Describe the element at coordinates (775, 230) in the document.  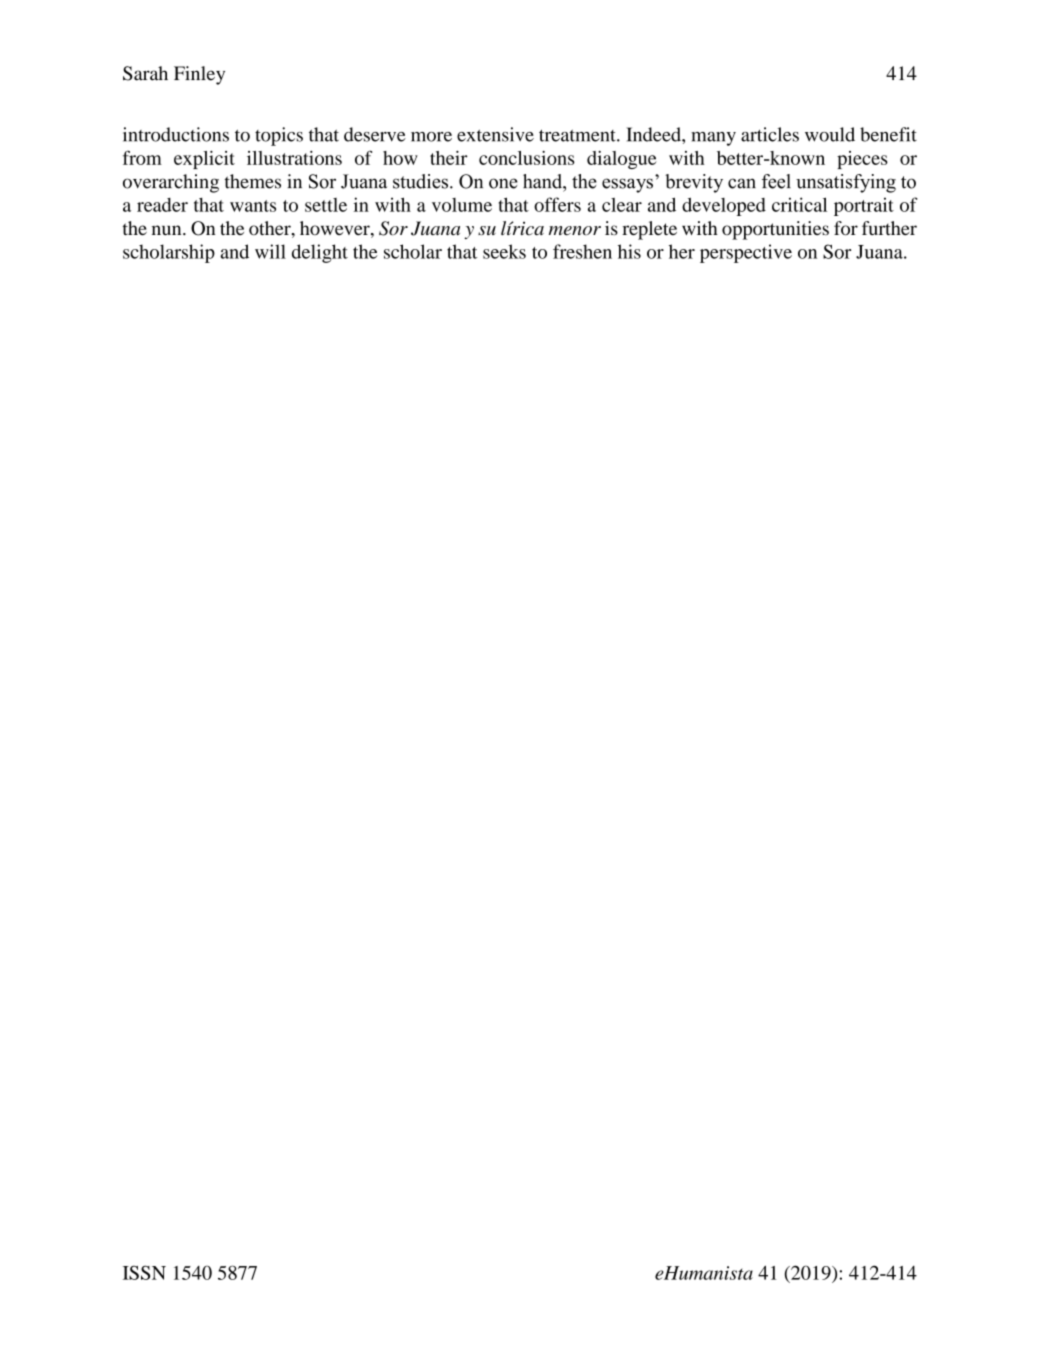
I see `opportunities` at that location.
